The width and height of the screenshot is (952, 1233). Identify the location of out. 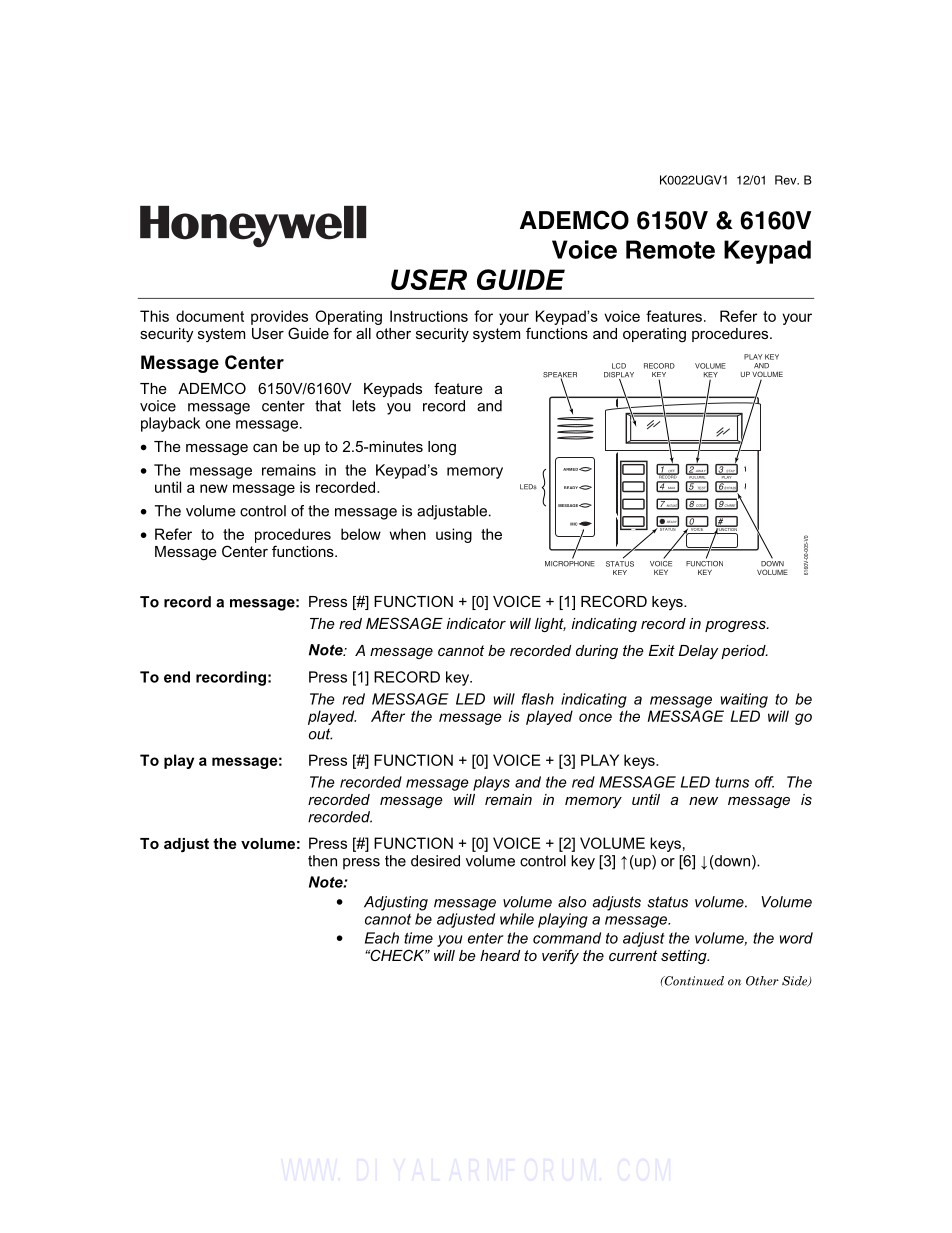
(320, 734).
